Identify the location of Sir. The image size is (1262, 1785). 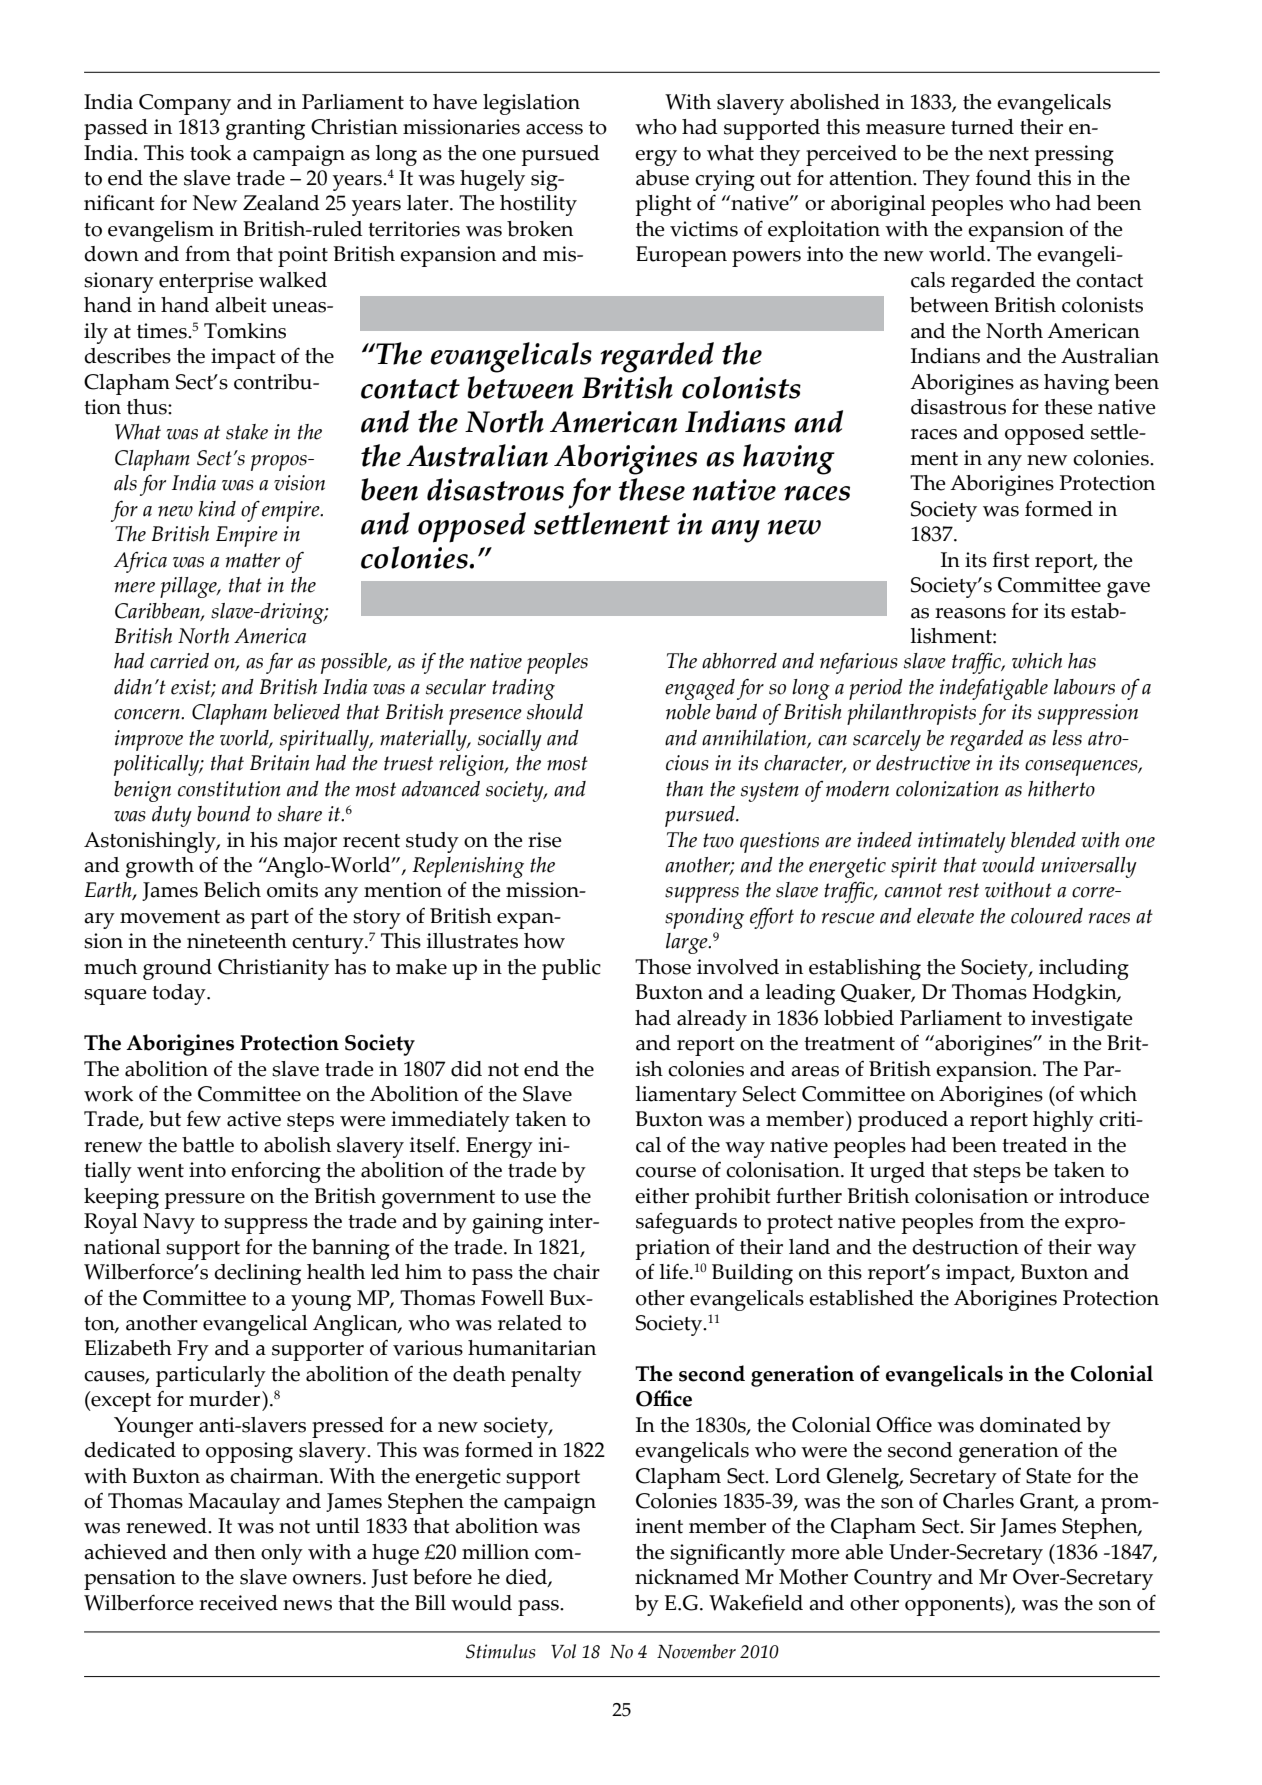
(983, 1526).
